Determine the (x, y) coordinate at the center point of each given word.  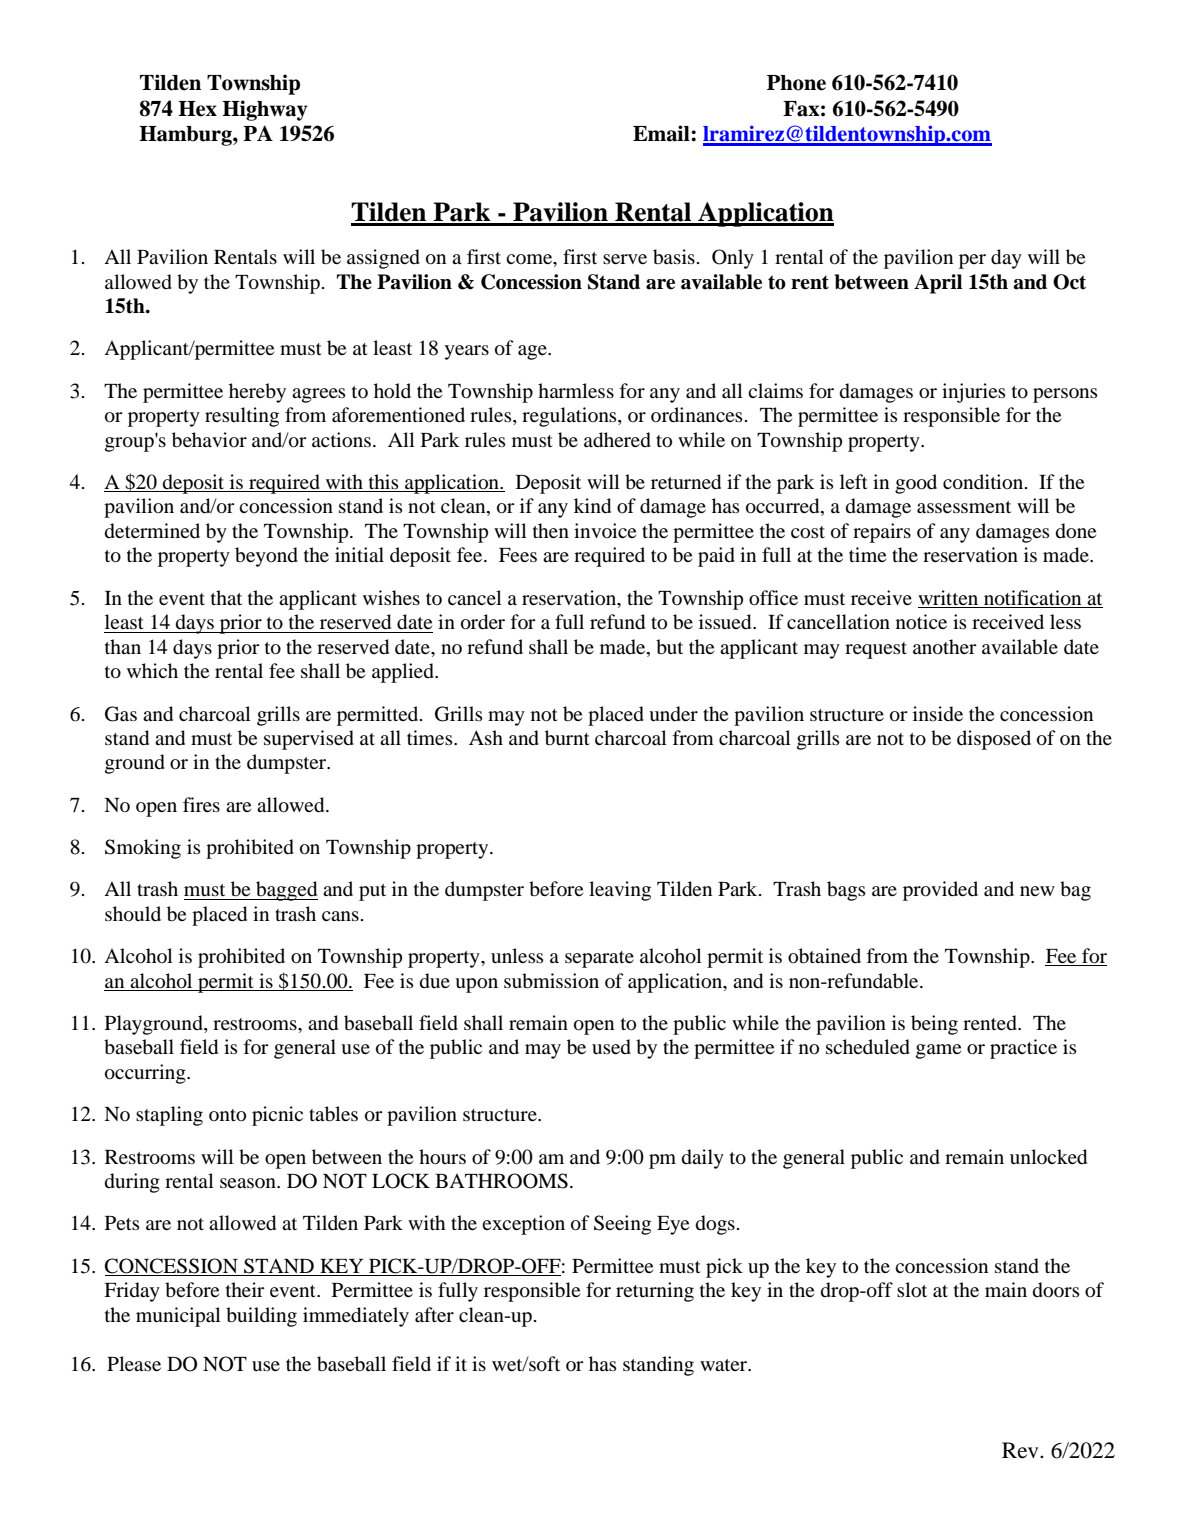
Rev (1021, 1450)
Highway (265, 110)
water (725, 1365)
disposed (994, 740)
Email (662, 133)
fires (201, 804)
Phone (796, 83)
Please (134, 1363)
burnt (567, 738)
